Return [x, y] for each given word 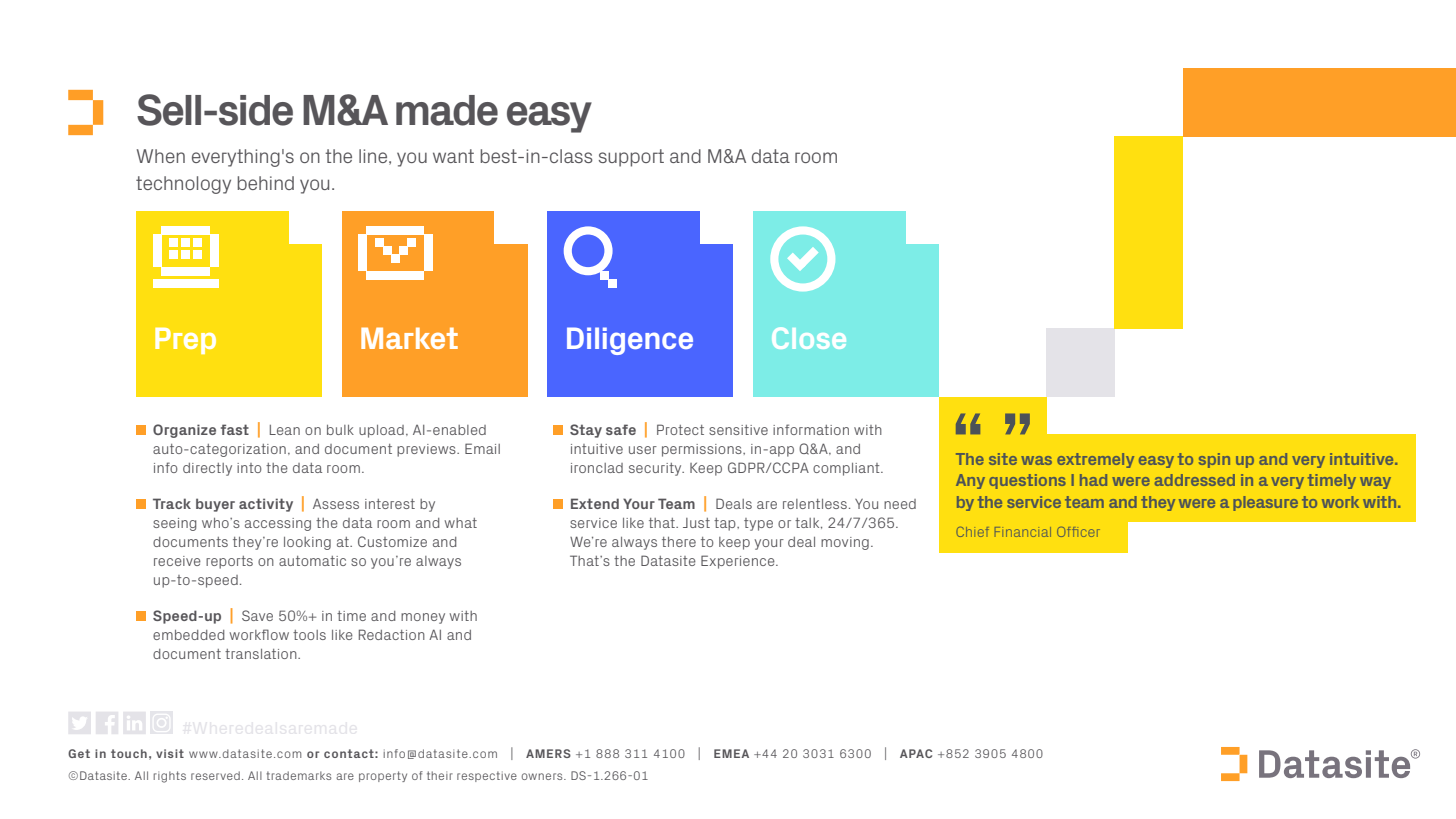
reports [229, 562]
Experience [739, 562]
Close [809, 338]
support [631, 158]
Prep [185, 341]
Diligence [630, 341]
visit [170, 753]
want [453, 156]
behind [265, 183]
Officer [1078, 532]
